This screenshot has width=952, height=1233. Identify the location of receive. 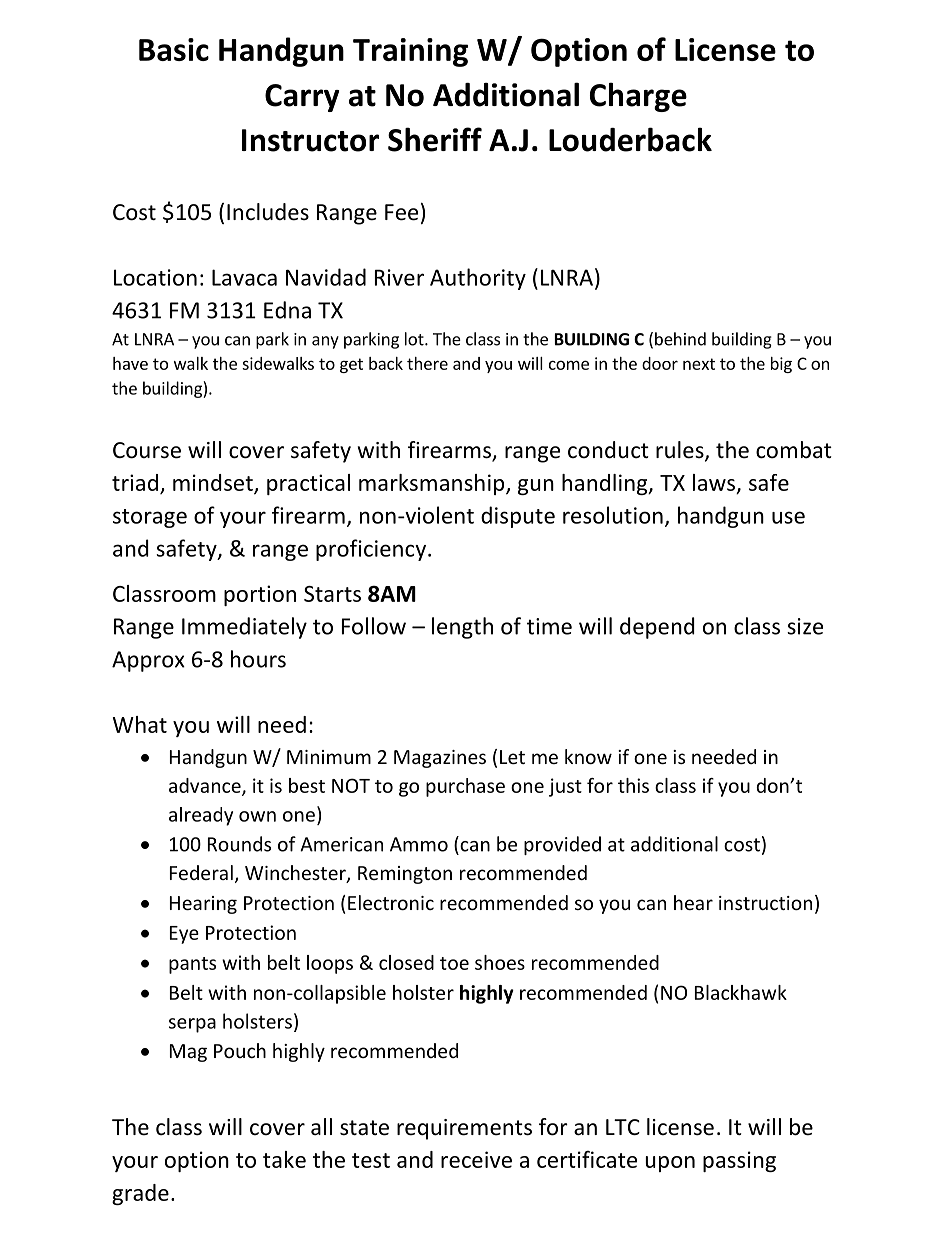
(476, 1159).
